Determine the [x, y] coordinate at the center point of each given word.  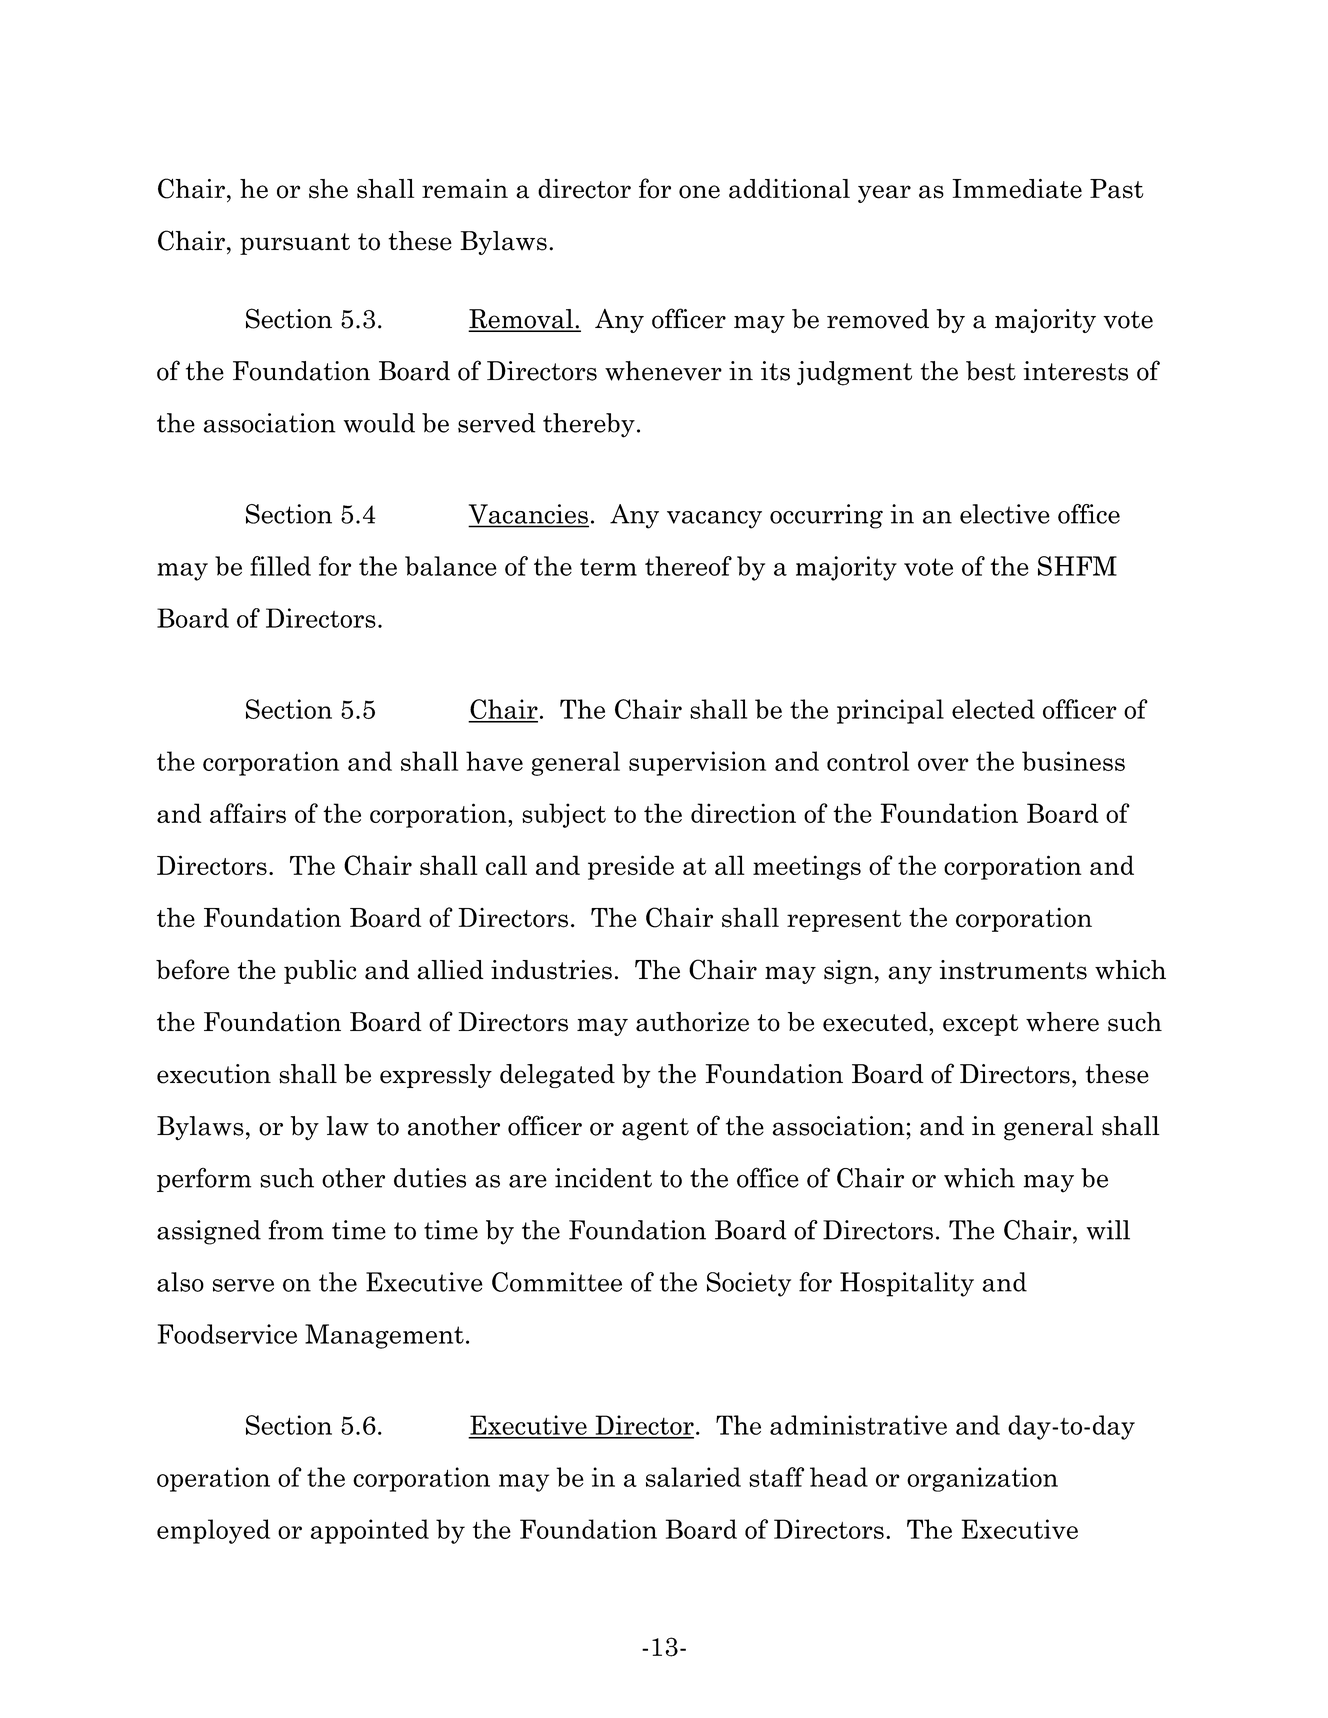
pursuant [295, 244]
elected [993, 709]
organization [982, 1479]
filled [280, 566]
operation [213, 1479]
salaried [693, 1477]
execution [214, 1074]
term [608, 567]
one [699, 192]
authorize [692, 1022]
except [980, 1025]
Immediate [1017, 189]
